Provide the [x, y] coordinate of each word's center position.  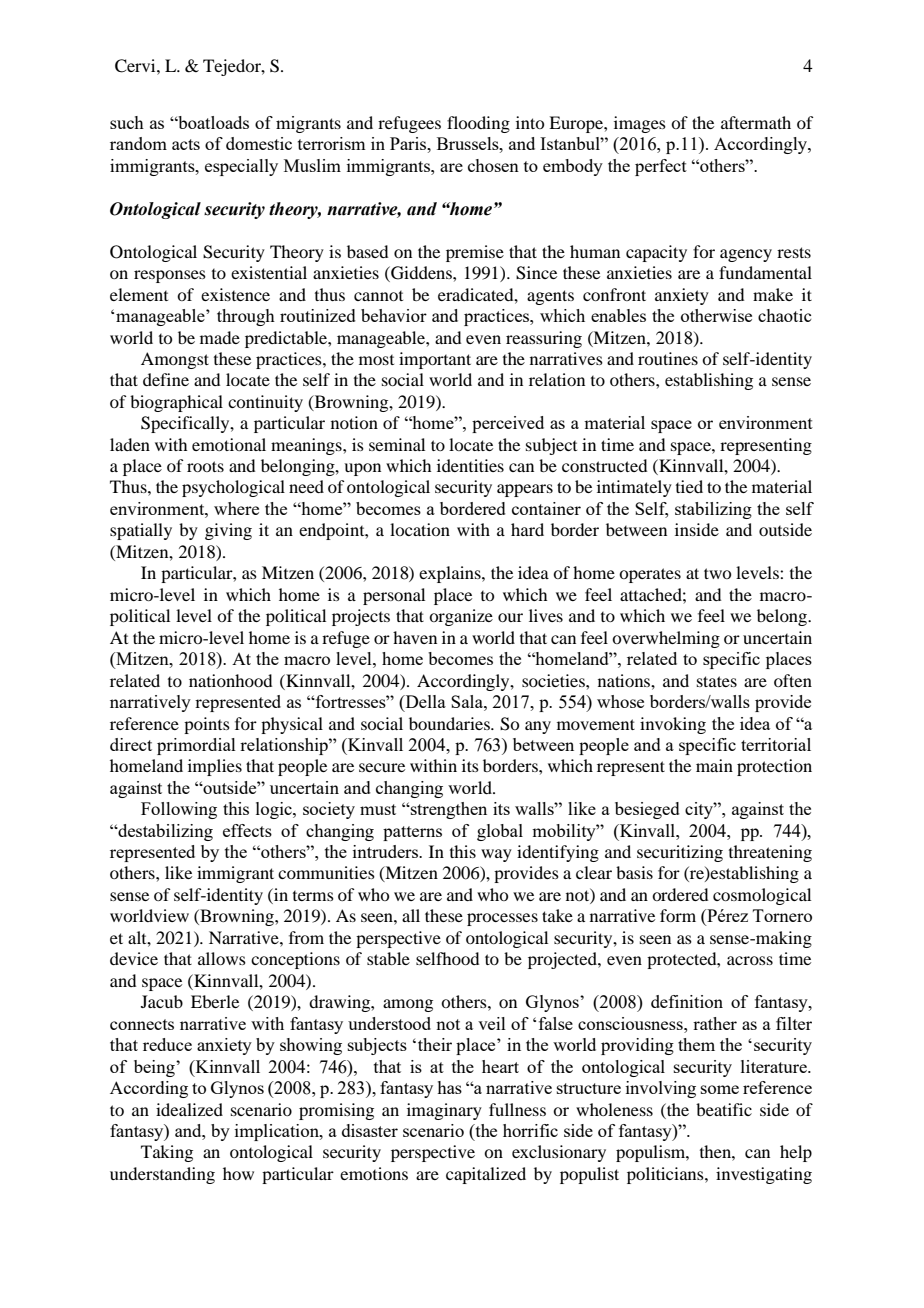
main [714, 765]
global [500, 832]
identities [470, 465]
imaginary [444, 1111]
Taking [167, 1153]
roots [205, 466]
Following [179, 810]
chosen [493, 165]
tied [689, 486]
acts [186, 144]
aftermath [756, 122]
